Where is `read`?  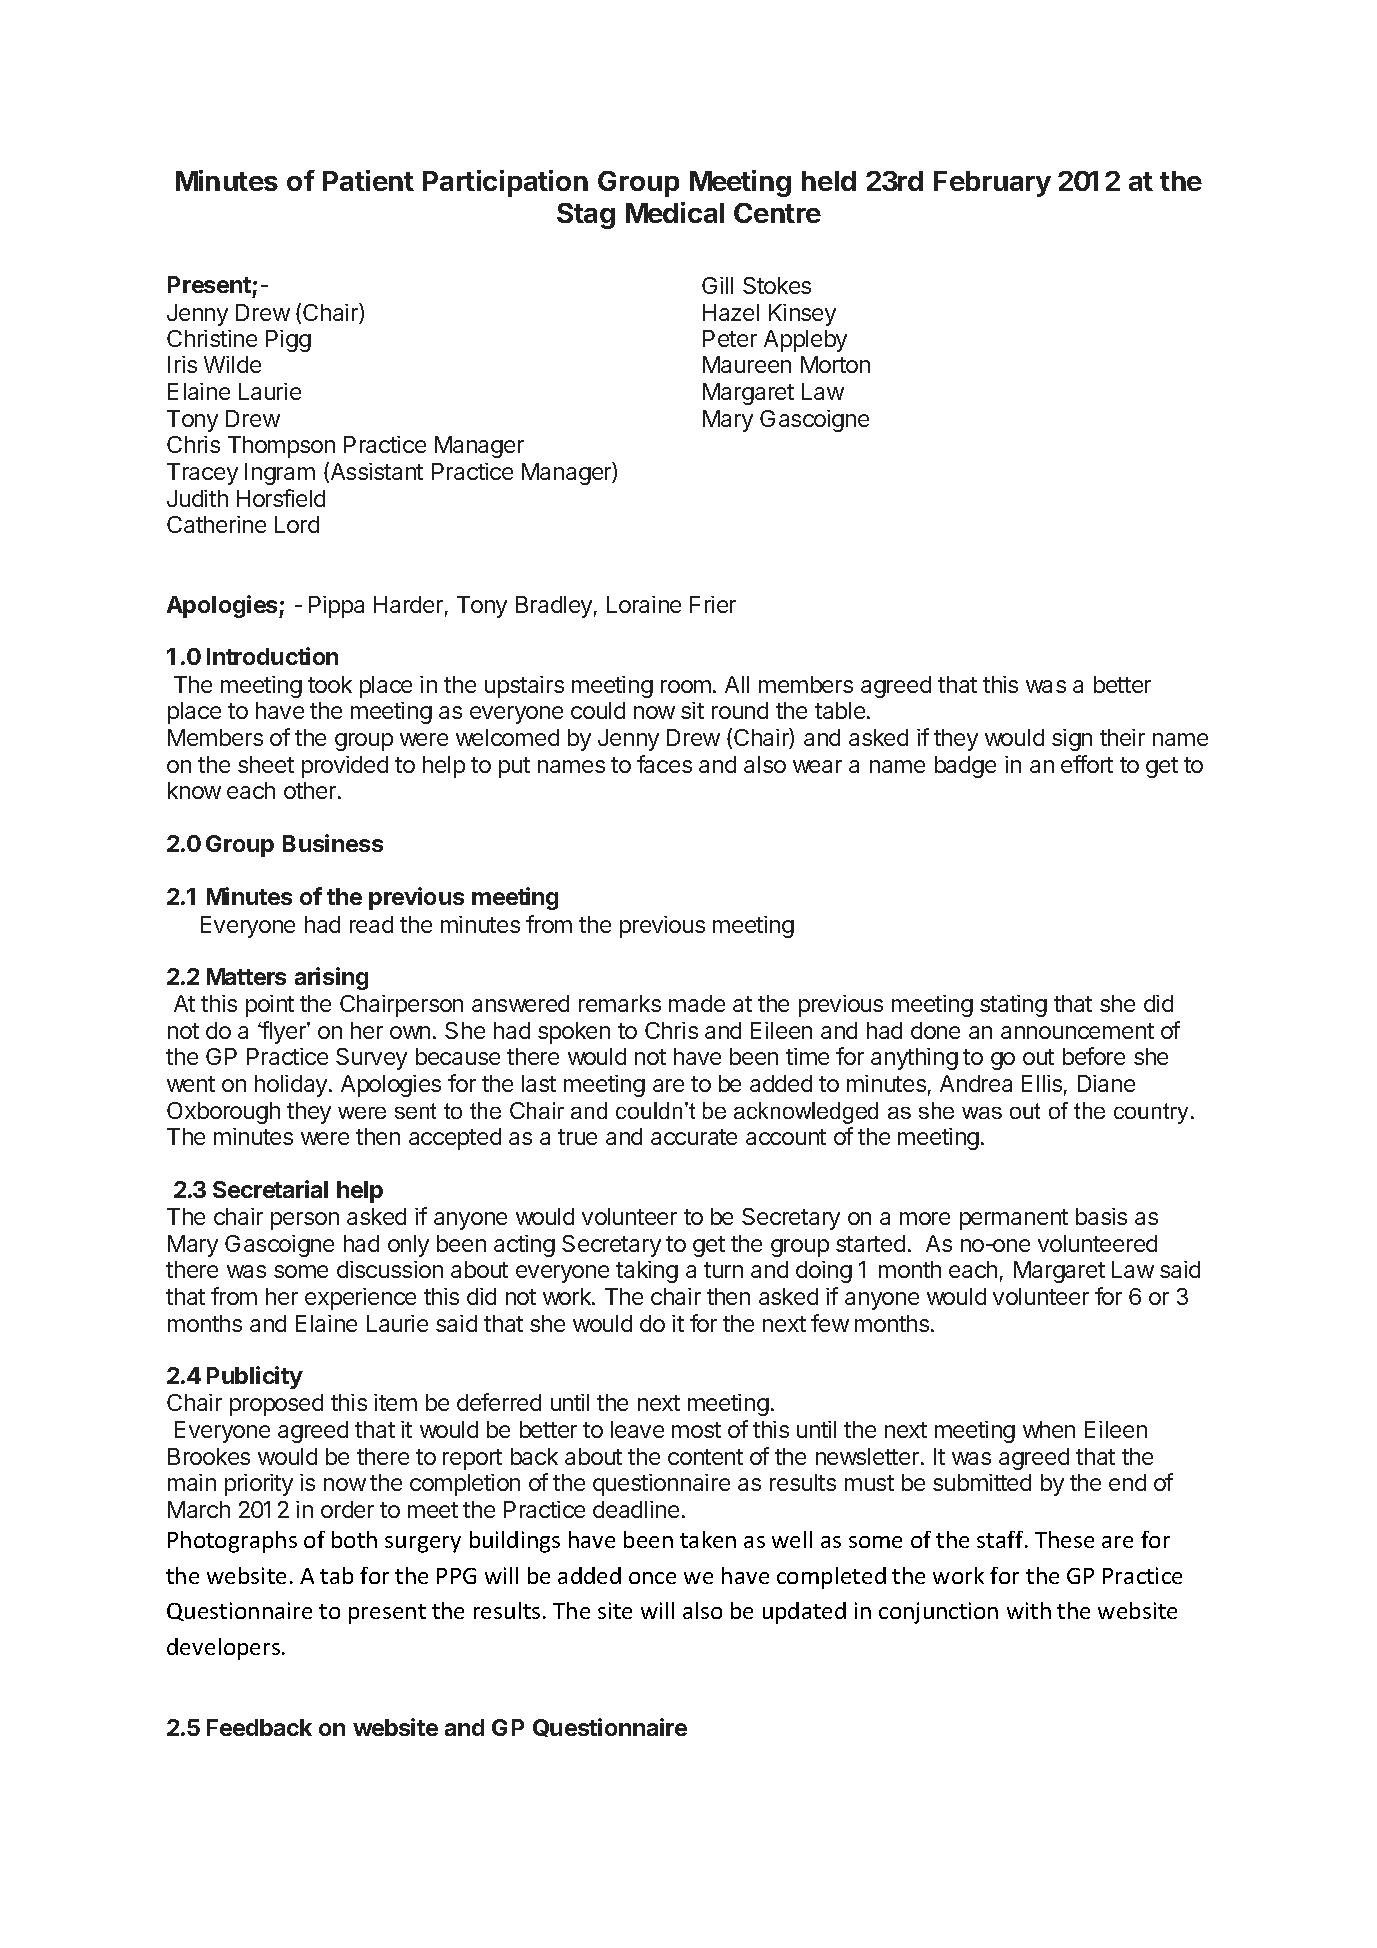
read is located at coordinates (371, 924).
